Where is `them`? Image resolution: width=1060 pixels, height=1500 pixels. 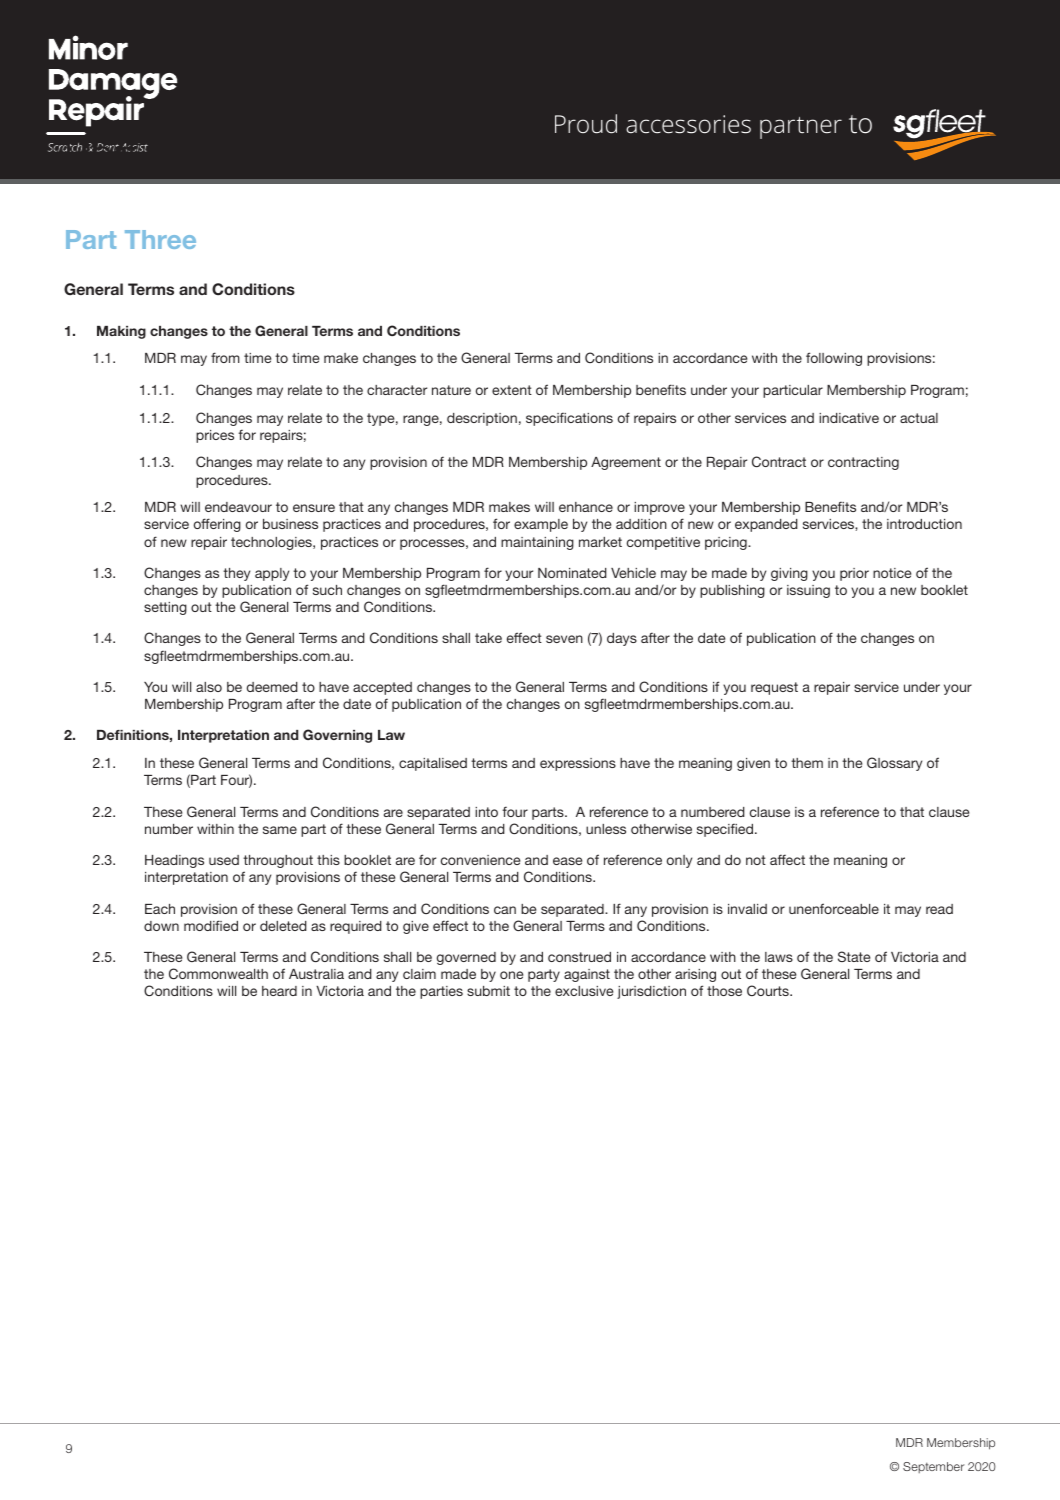 them is located at coordinates (807, 763).
